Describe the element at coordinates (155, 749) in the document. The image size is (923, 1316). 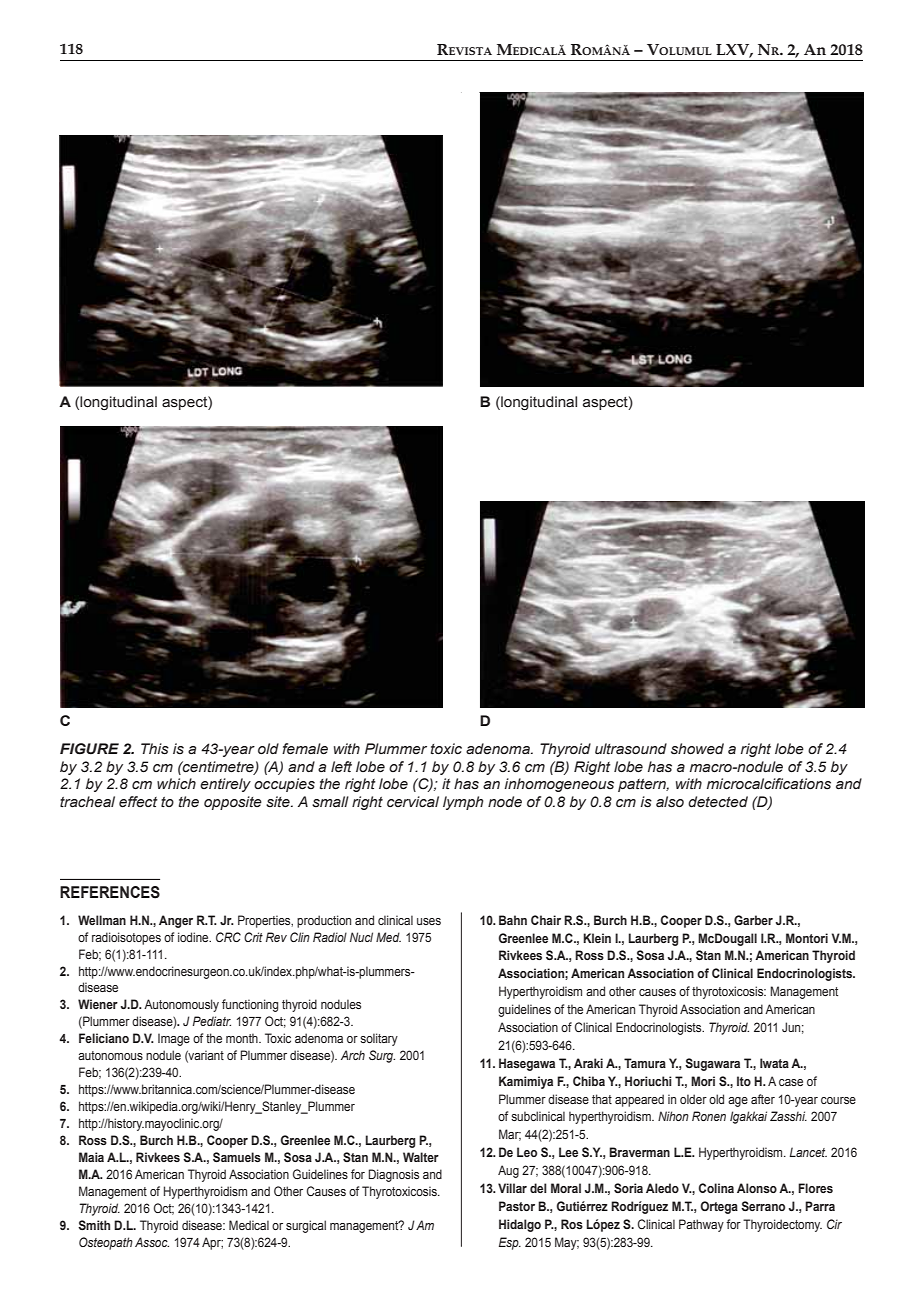
I see `This` at that location.
